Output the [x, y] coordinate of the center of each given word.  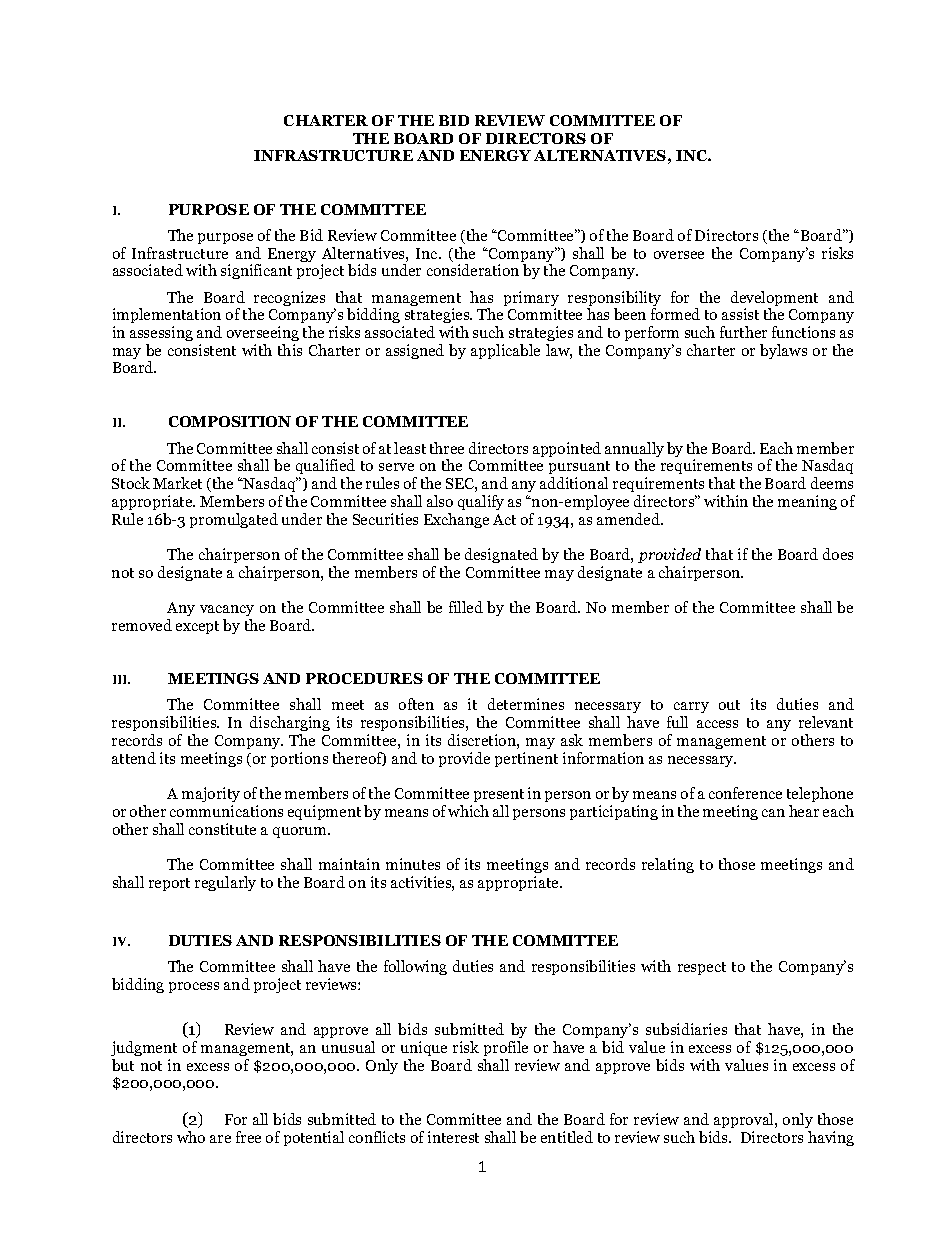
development [774, 300]
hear [804, 811]
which [468, 811]
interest [453, 1137]
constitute [222, 829]
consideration [473, 270]
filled [466, 607]
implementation [167, 317]
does [838, 554]
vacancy [227, 612]
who [191, 1137]
